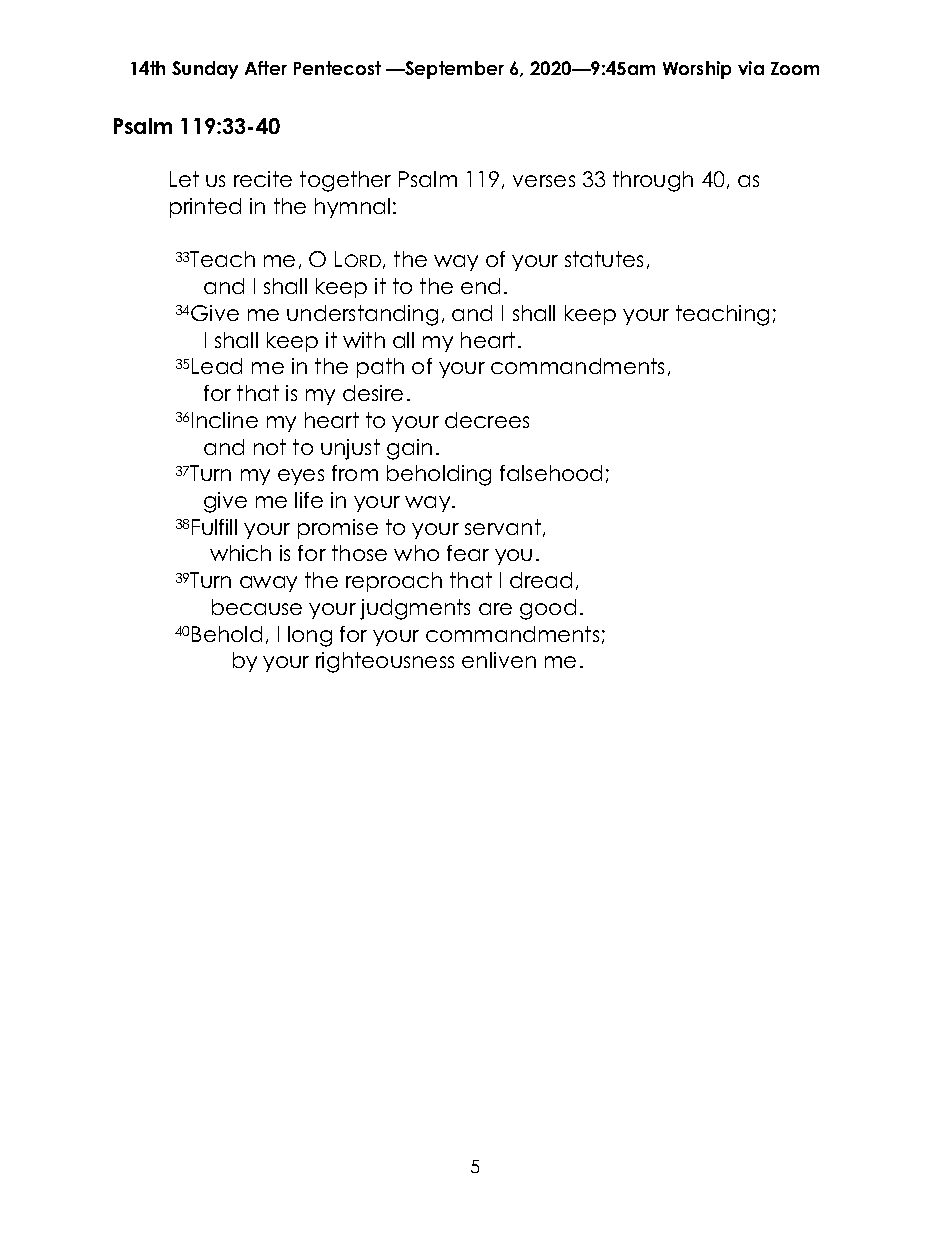 The width and height of the image is (952, 1233). I want to click on After, so click(266, 68).
